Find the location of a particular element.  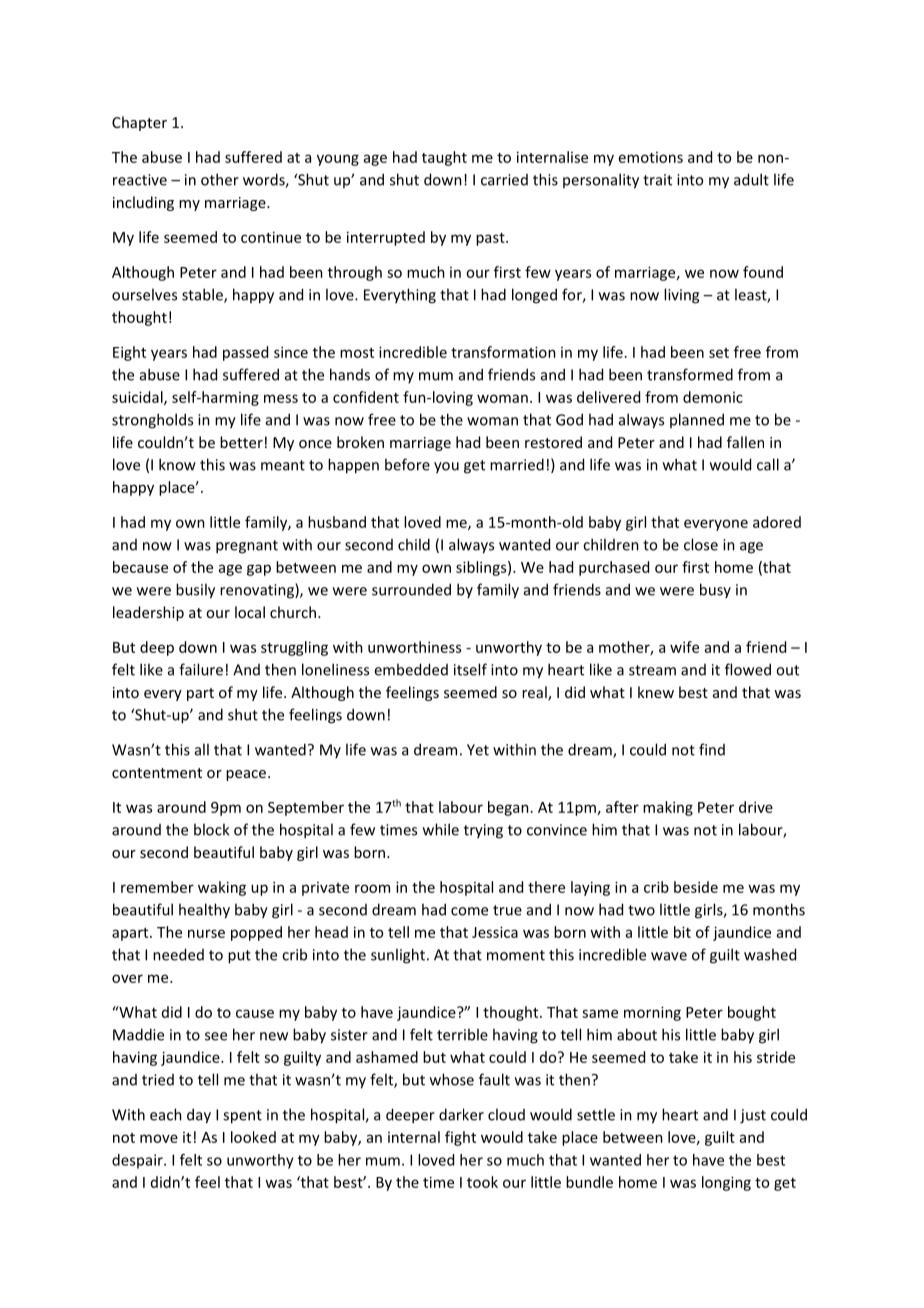

close is located at coordinates (701, 544).
